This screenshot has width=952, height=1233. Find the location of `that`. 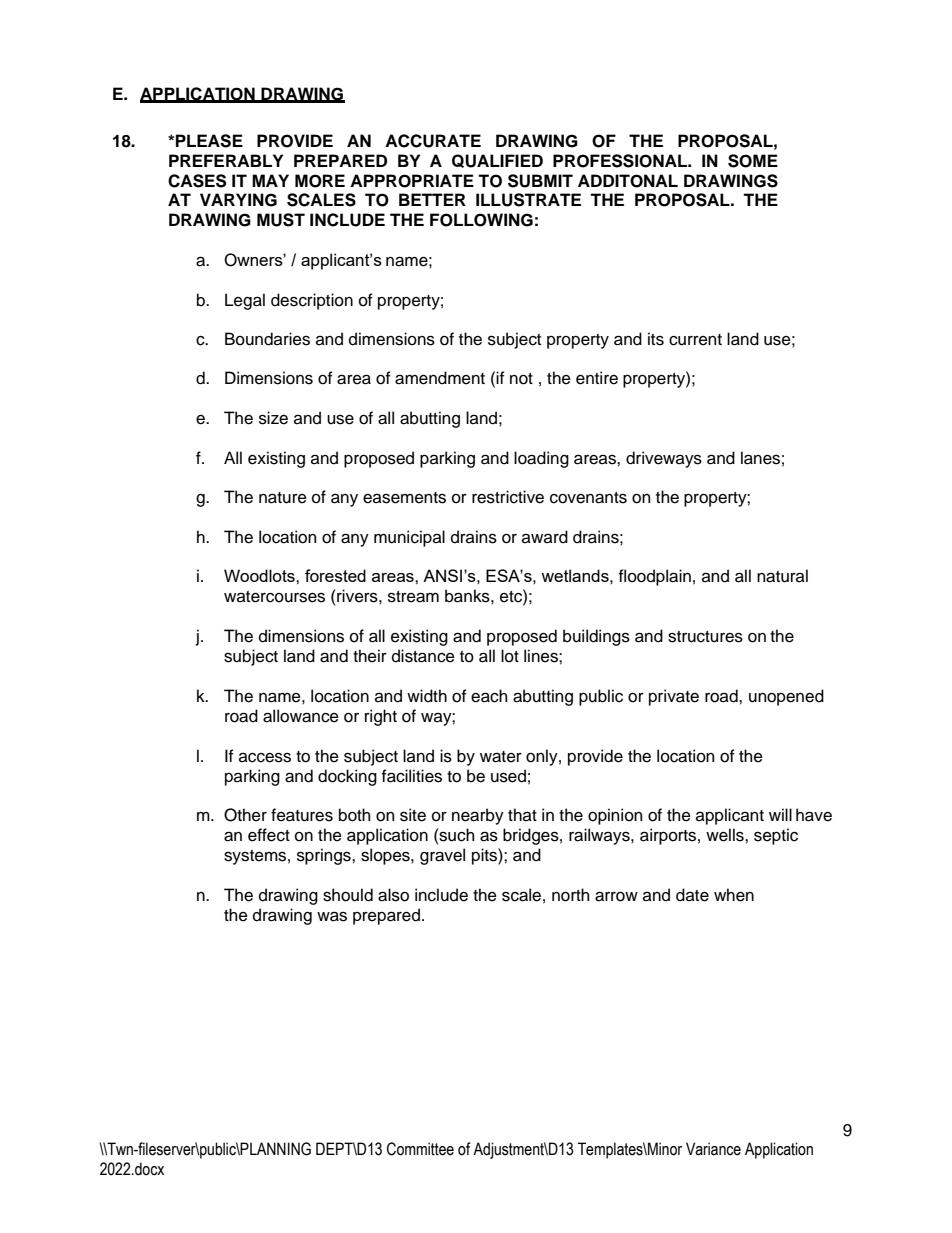

that is located at coordinates (522, 815).
